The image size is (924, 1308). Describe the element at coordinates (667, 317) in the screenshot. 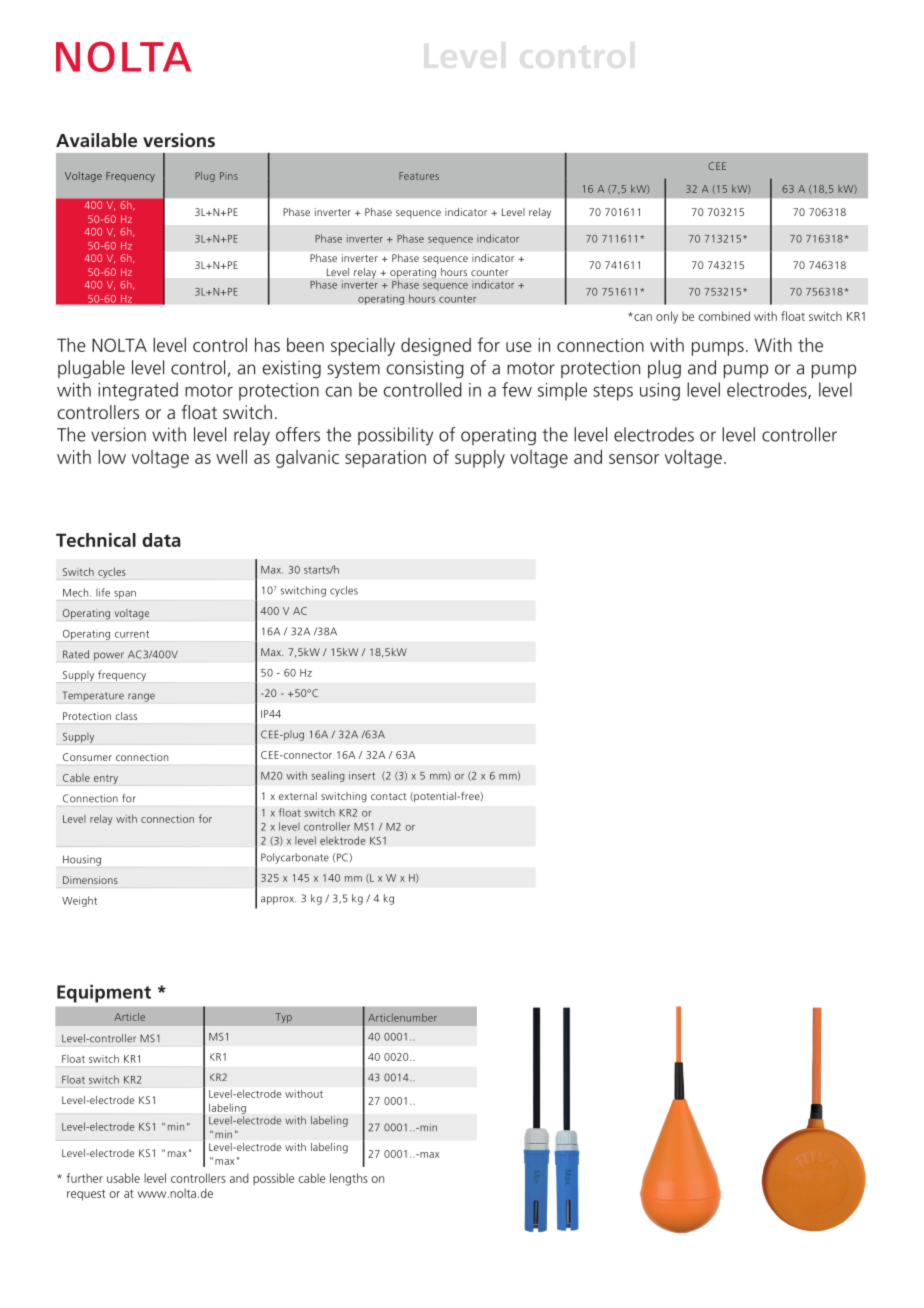

I see `only` at that location.
